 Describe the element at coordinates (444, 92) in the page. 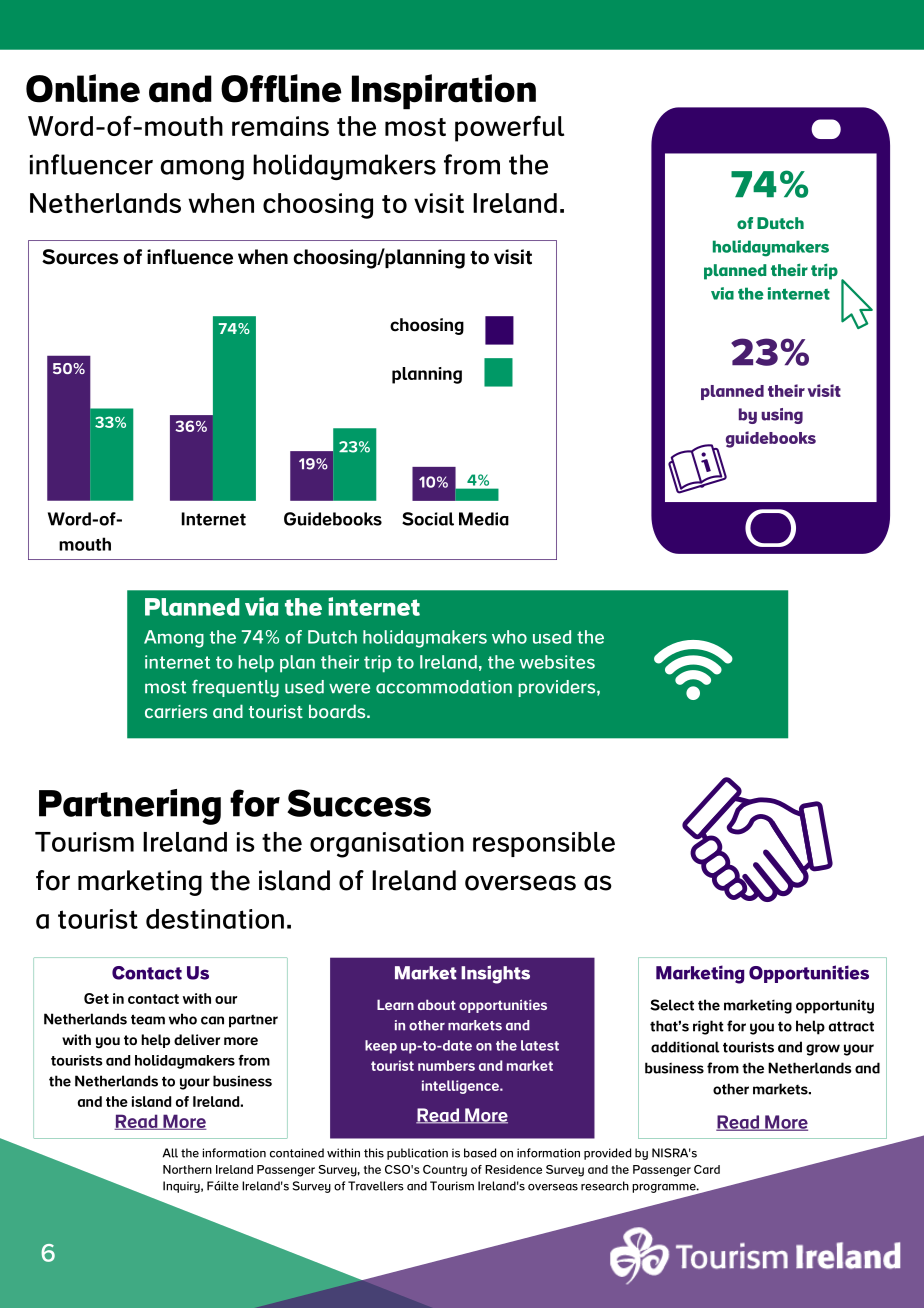

I see `Inspiration` at that location.
